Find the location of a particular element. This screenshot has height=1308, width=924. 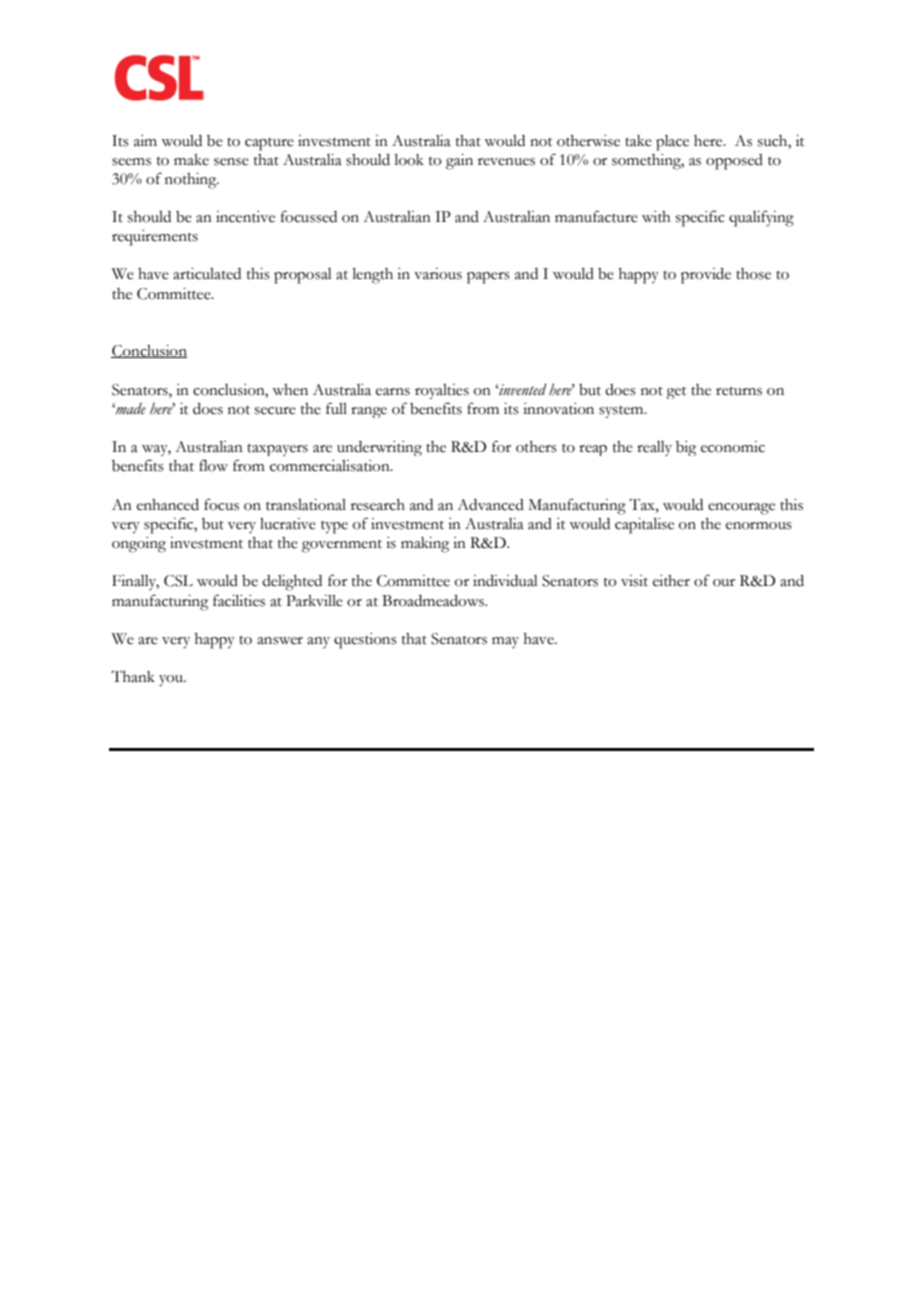

you is located at coordinates (172, 681).
